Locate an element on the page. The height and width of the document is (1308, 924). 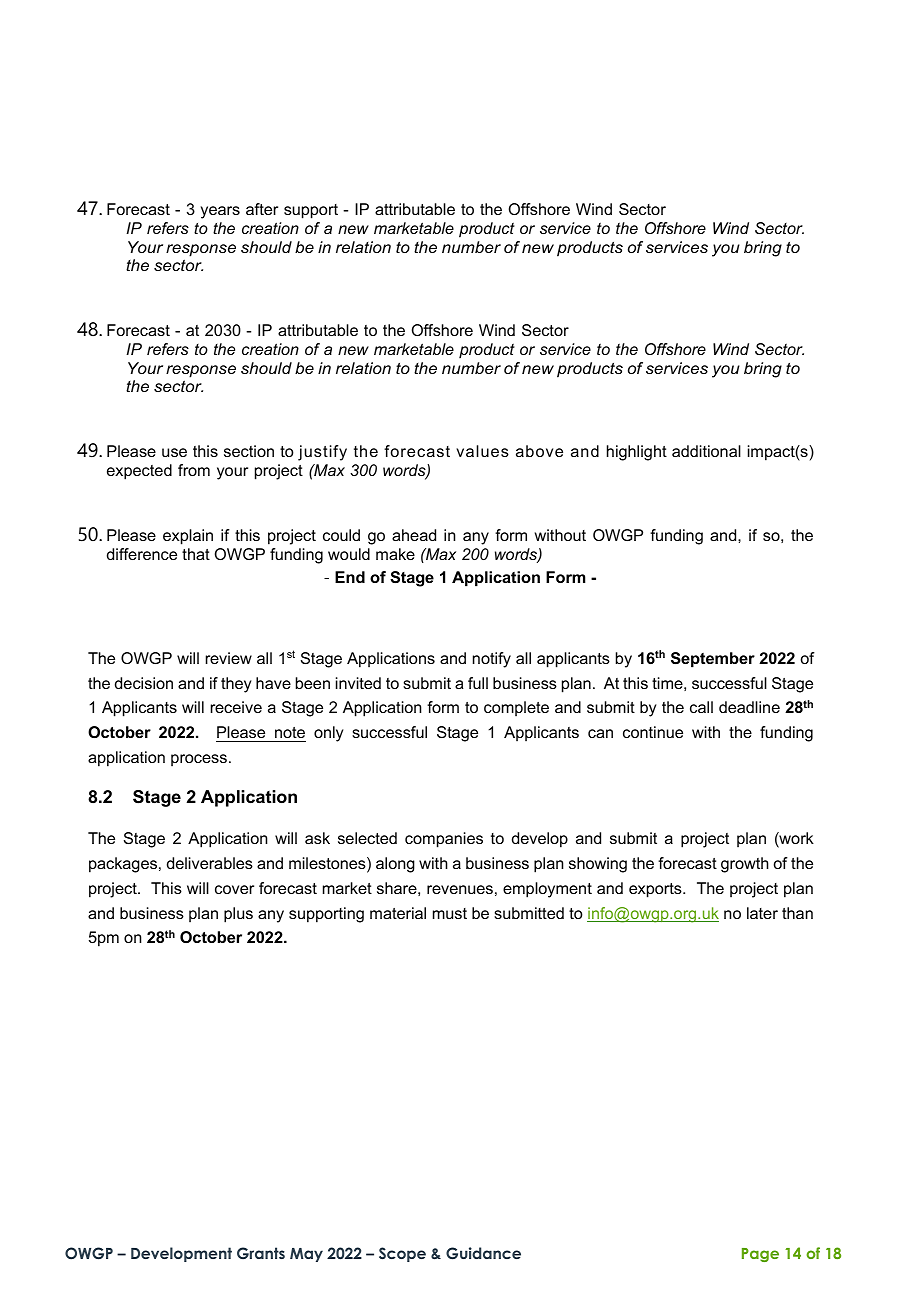
that is located at coordinates (196, 554).
